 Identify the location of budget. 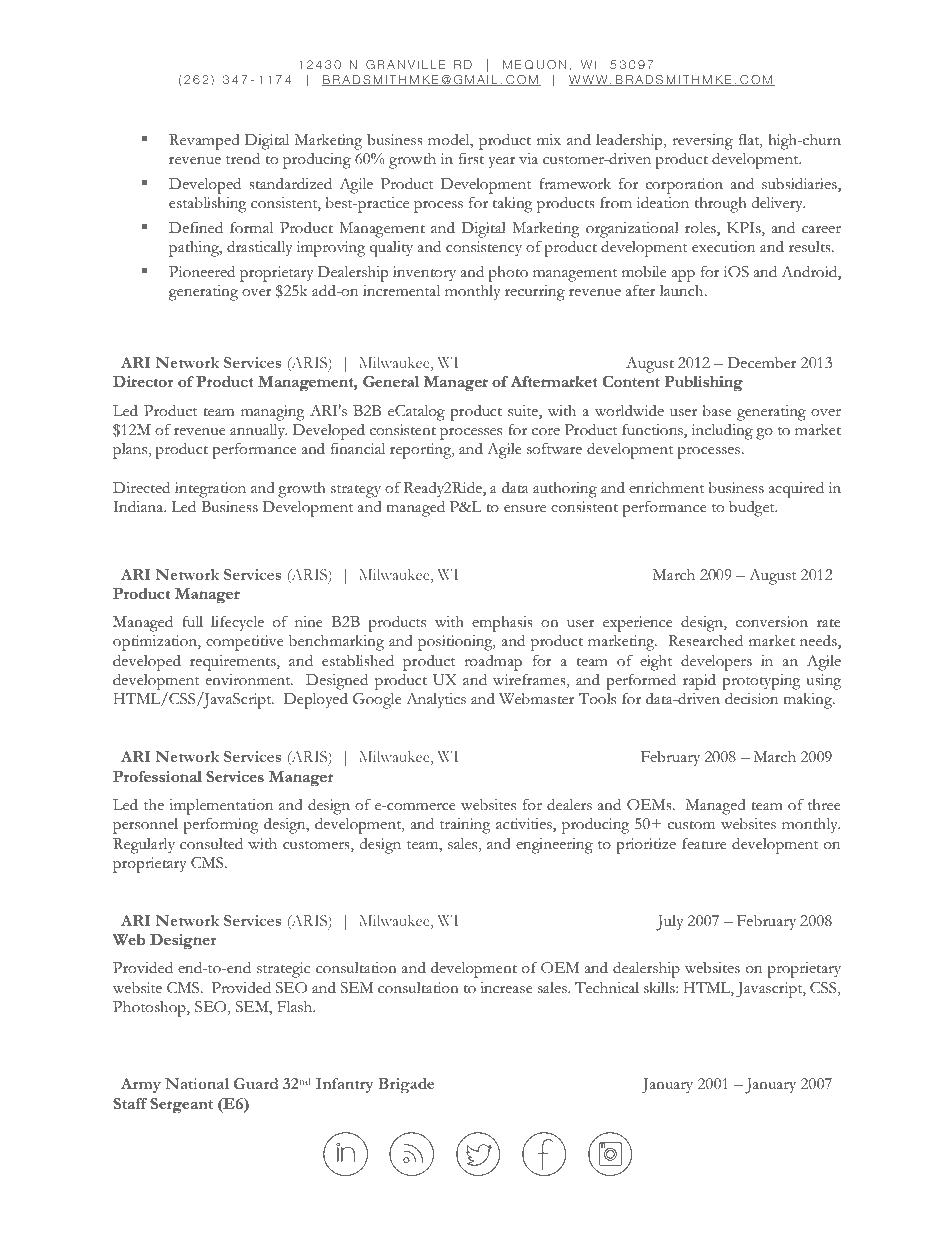
(753, 509).
